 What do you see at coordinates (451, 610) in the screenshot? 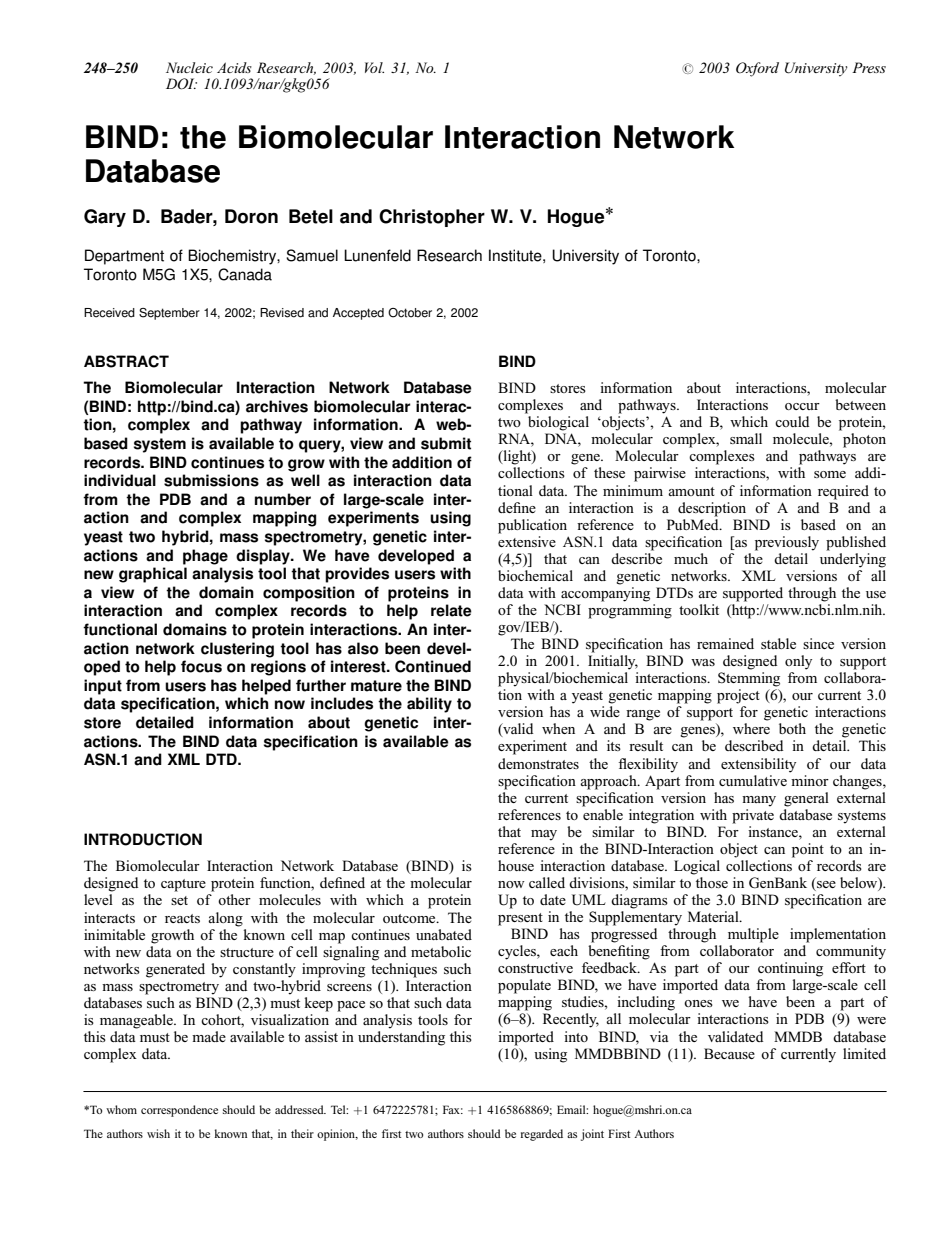
I see `relate` at bounding box center [451, 610].
